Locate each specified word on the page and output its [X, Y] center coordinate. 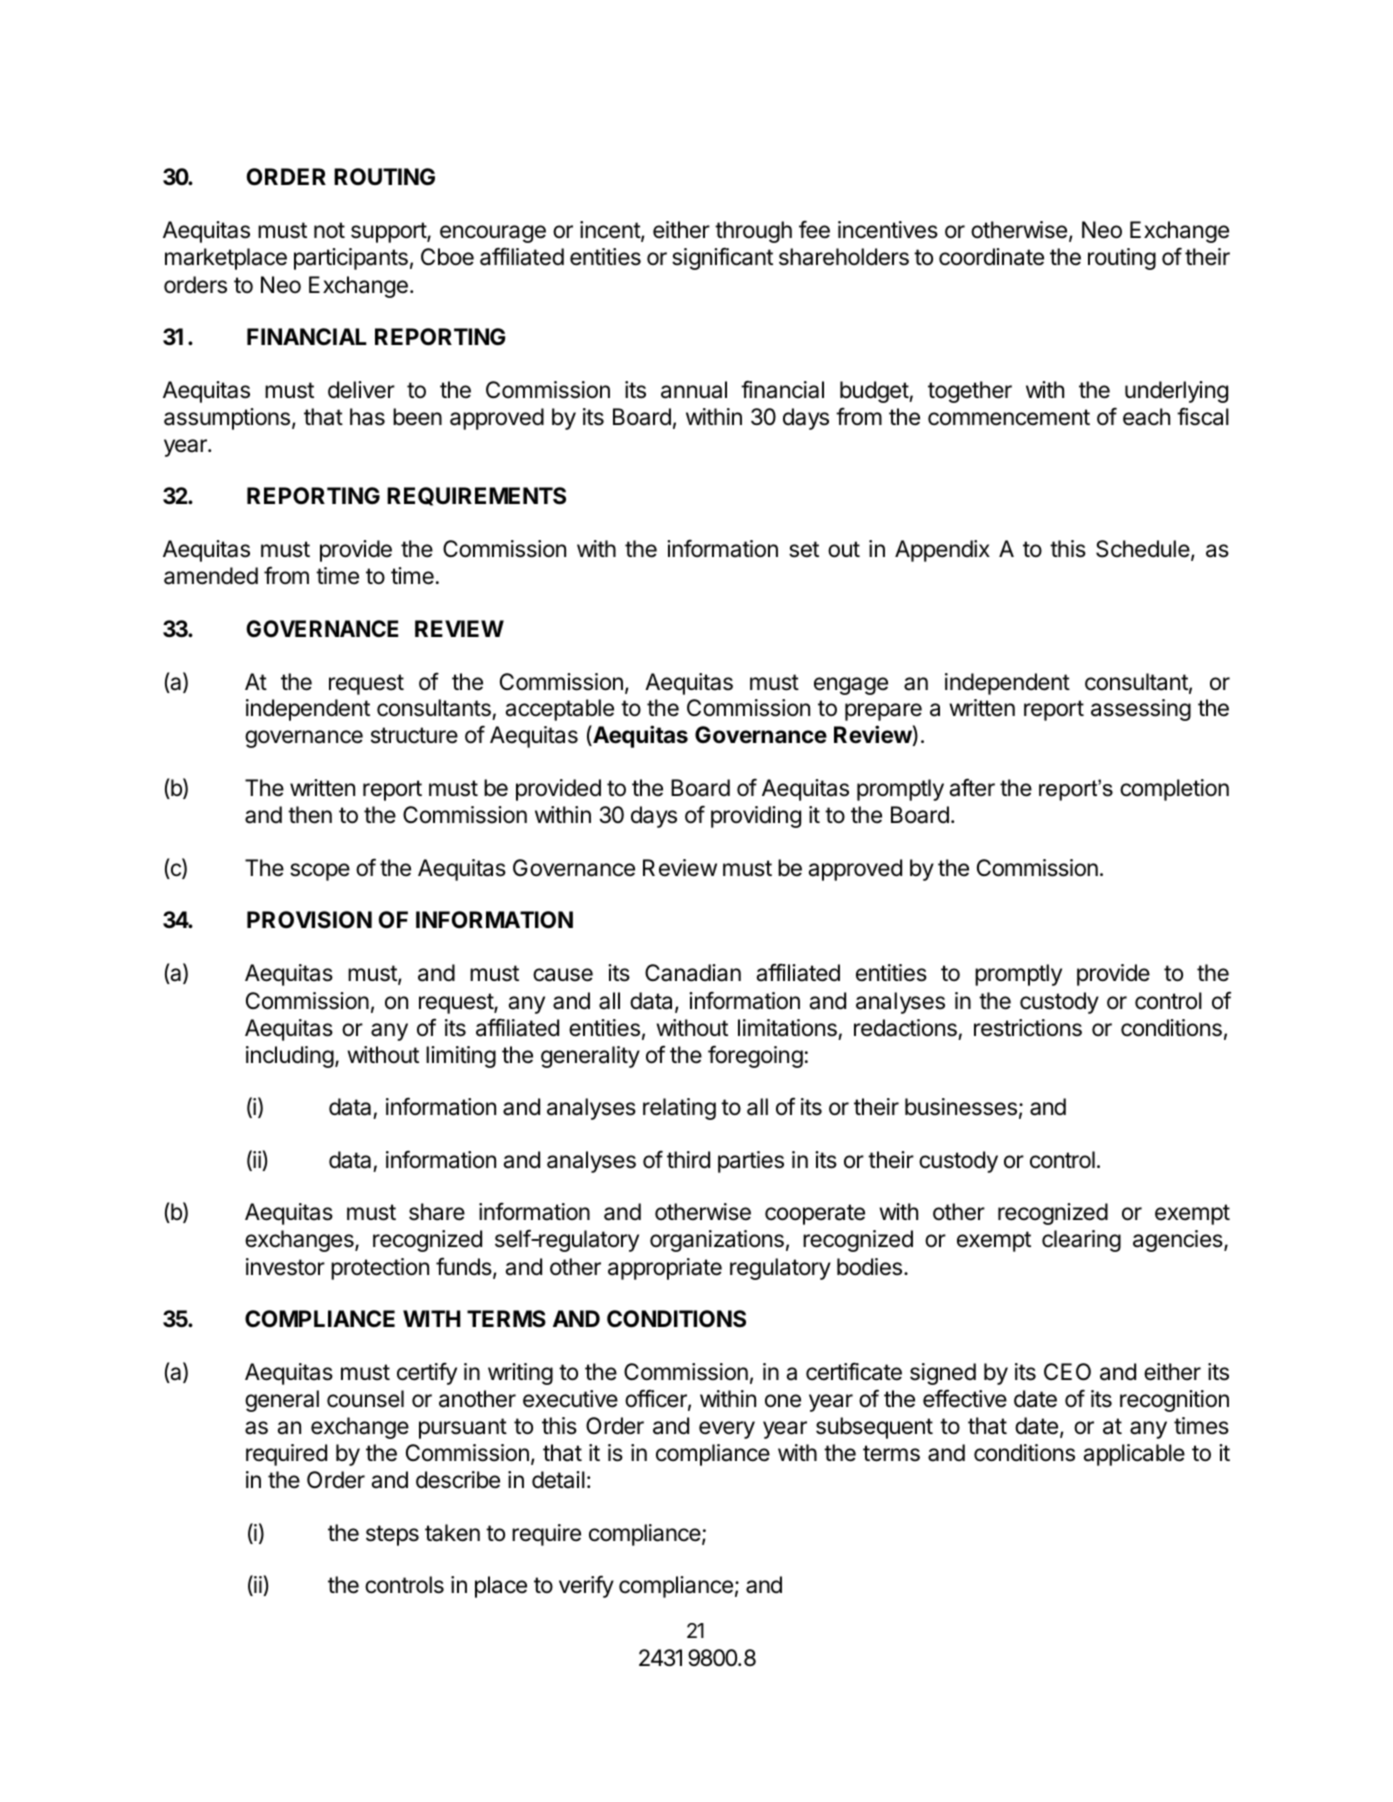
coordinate [991, 257]
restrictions [1028, 1028]
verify [586, 1586]
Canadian [693, 973]
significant [722, 258]
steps [392, 1535]
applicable [1134, 1455]
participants [351, 259]
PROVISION [309, 920]
